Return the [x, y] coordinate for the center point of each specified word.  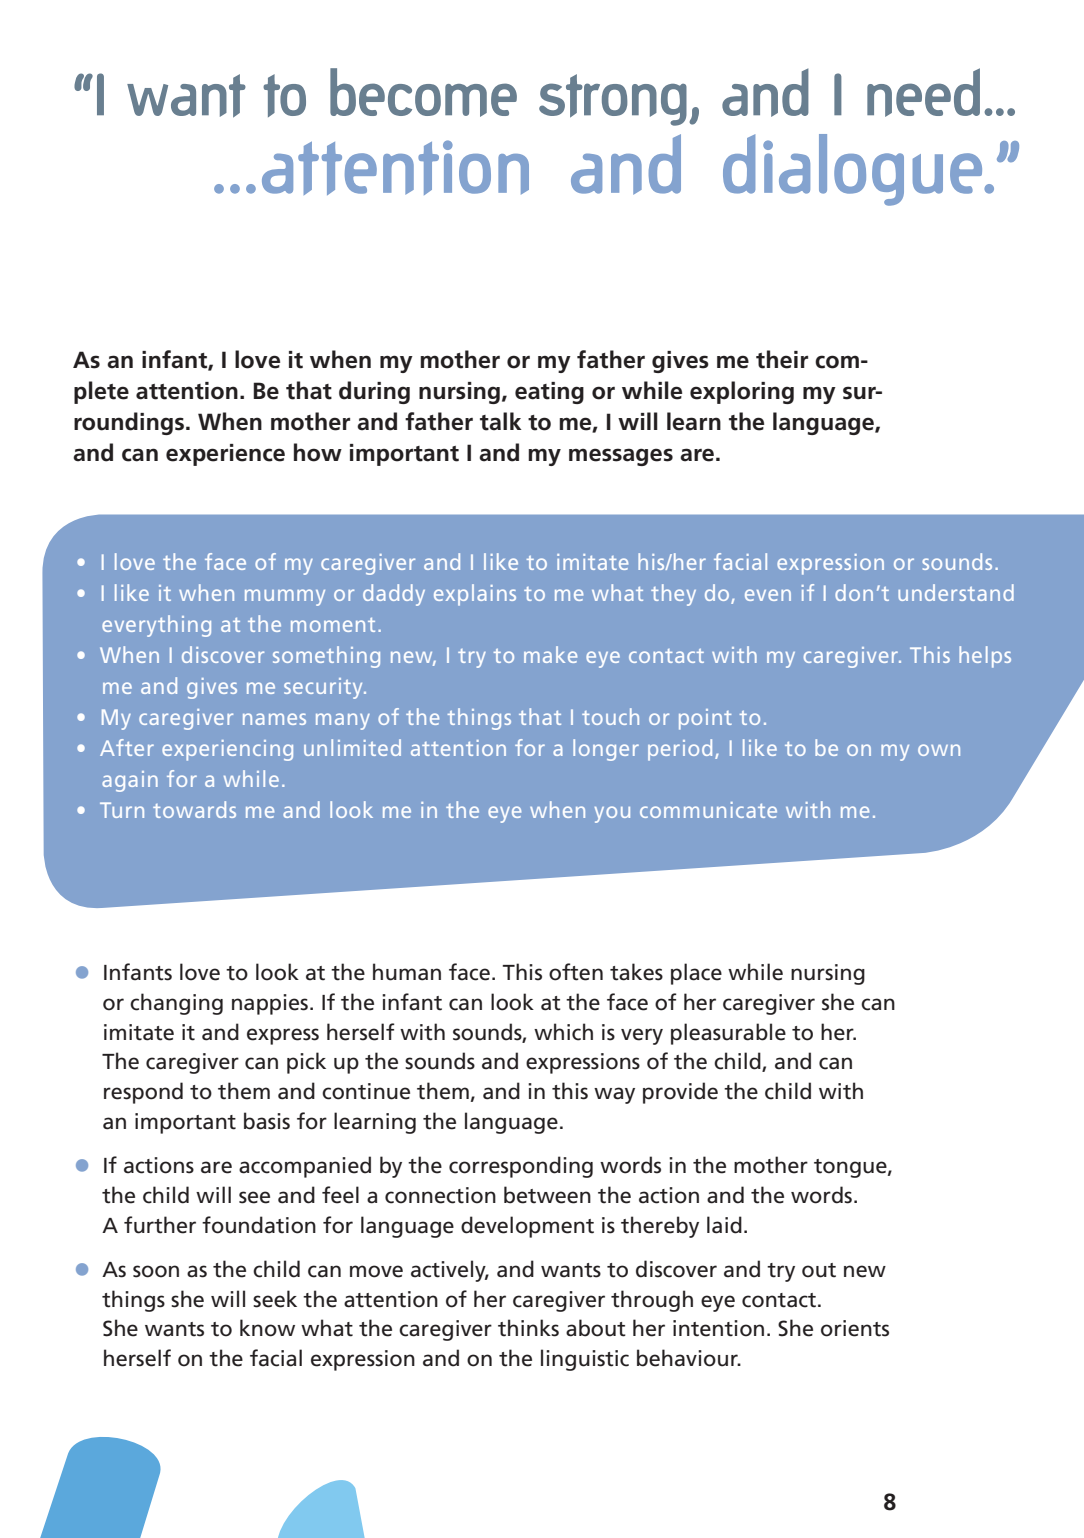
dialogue [854, 170]
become [423, 92]
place [696, 974]
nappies [270, 1004]
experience [225, 455]
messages [621, 457]
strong [613, 100]
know [267, 1328]
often [576, 972]
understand [956, 592]
